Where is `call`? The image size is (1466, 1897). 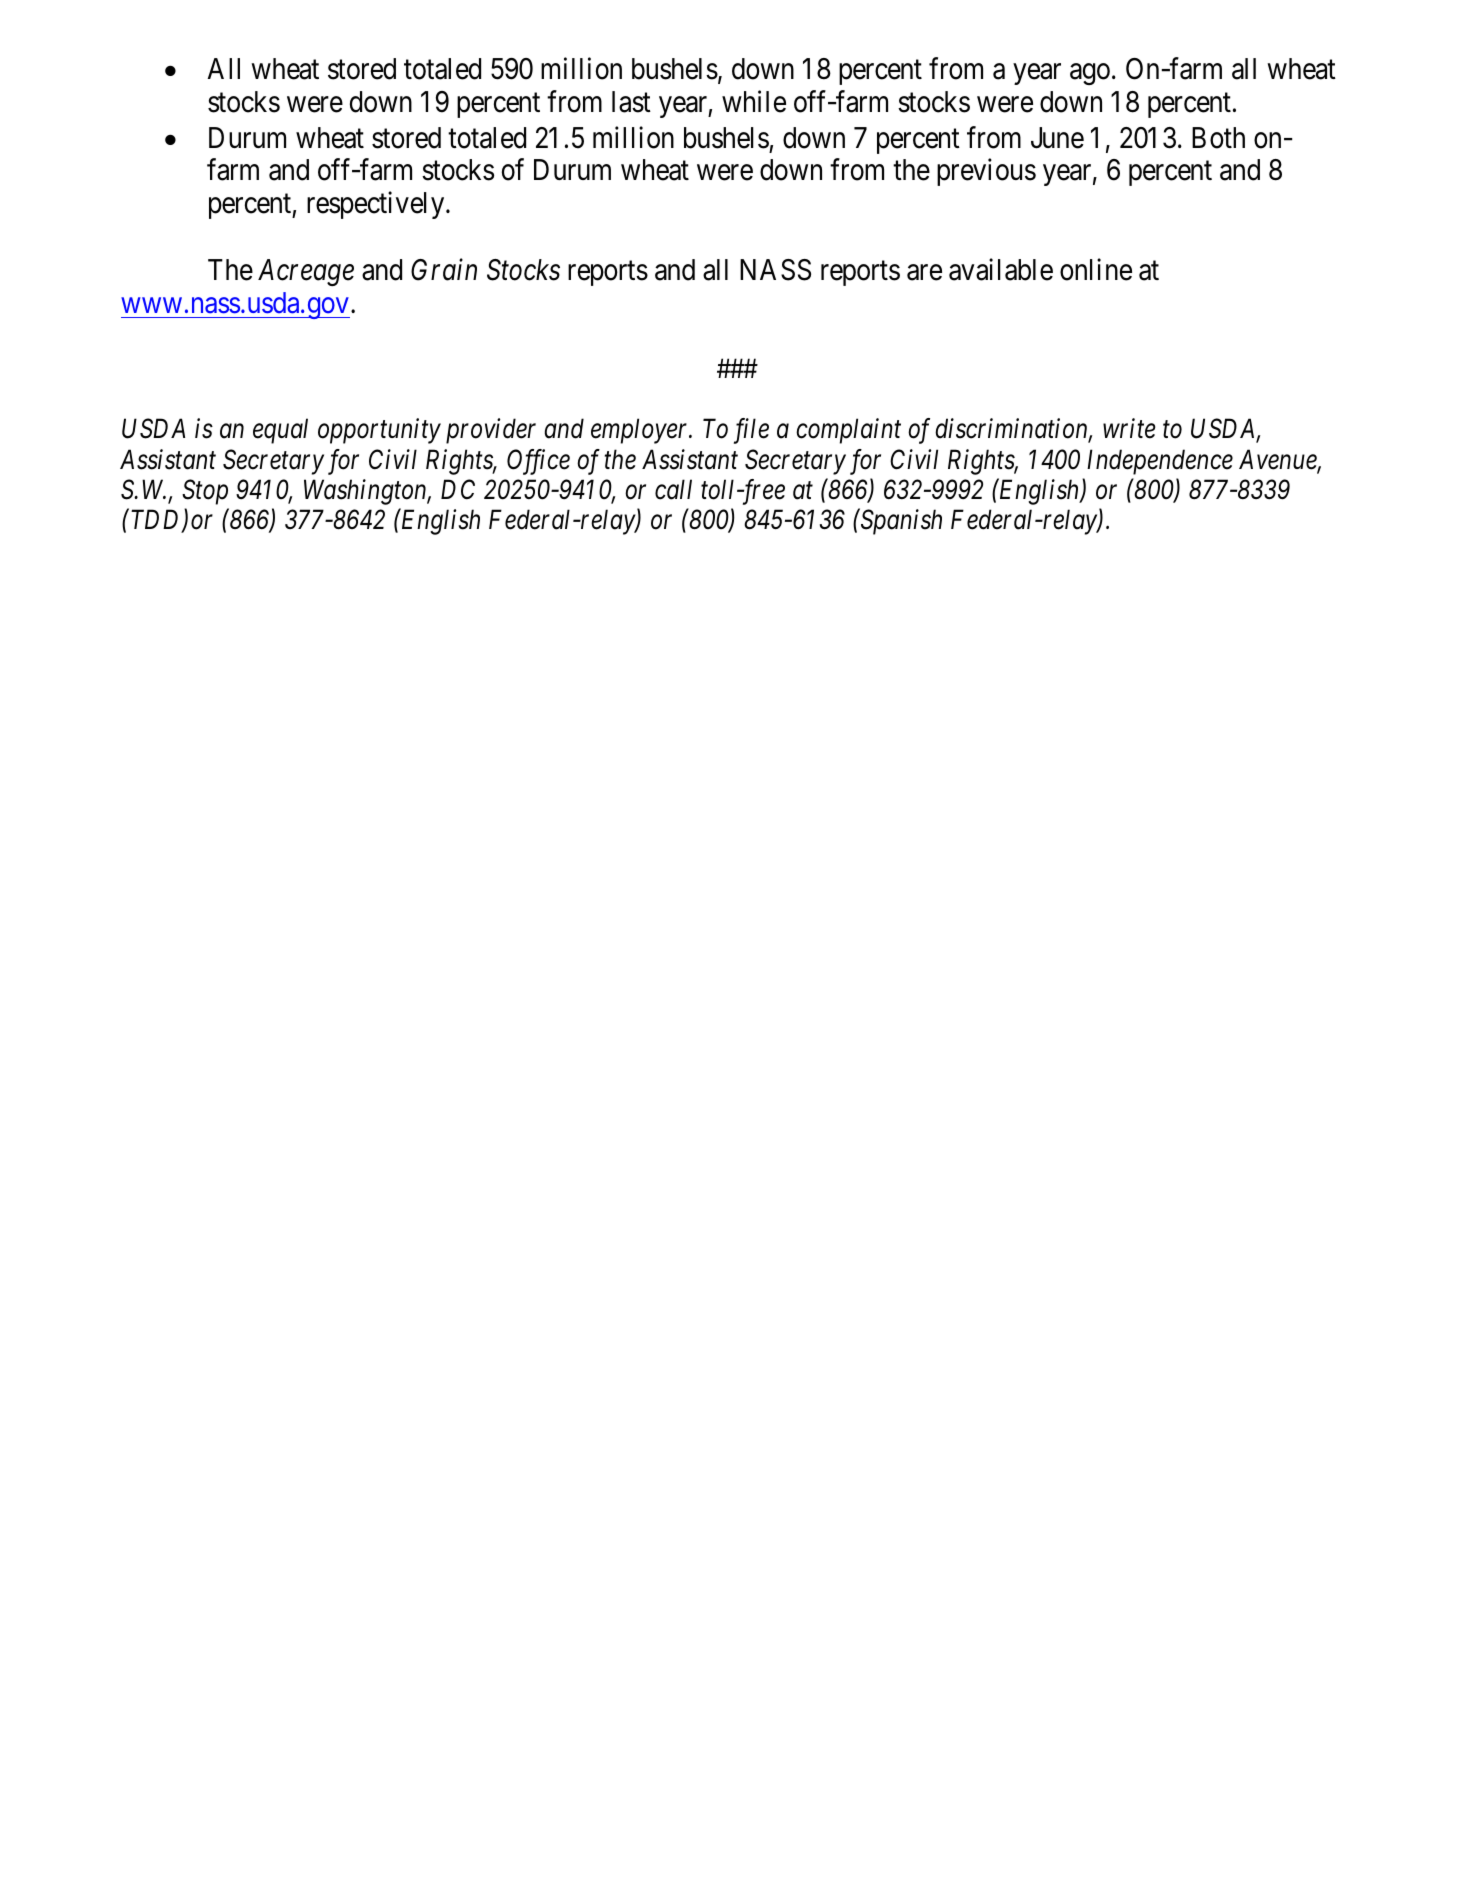
call is located at coordinates (673, 489).
